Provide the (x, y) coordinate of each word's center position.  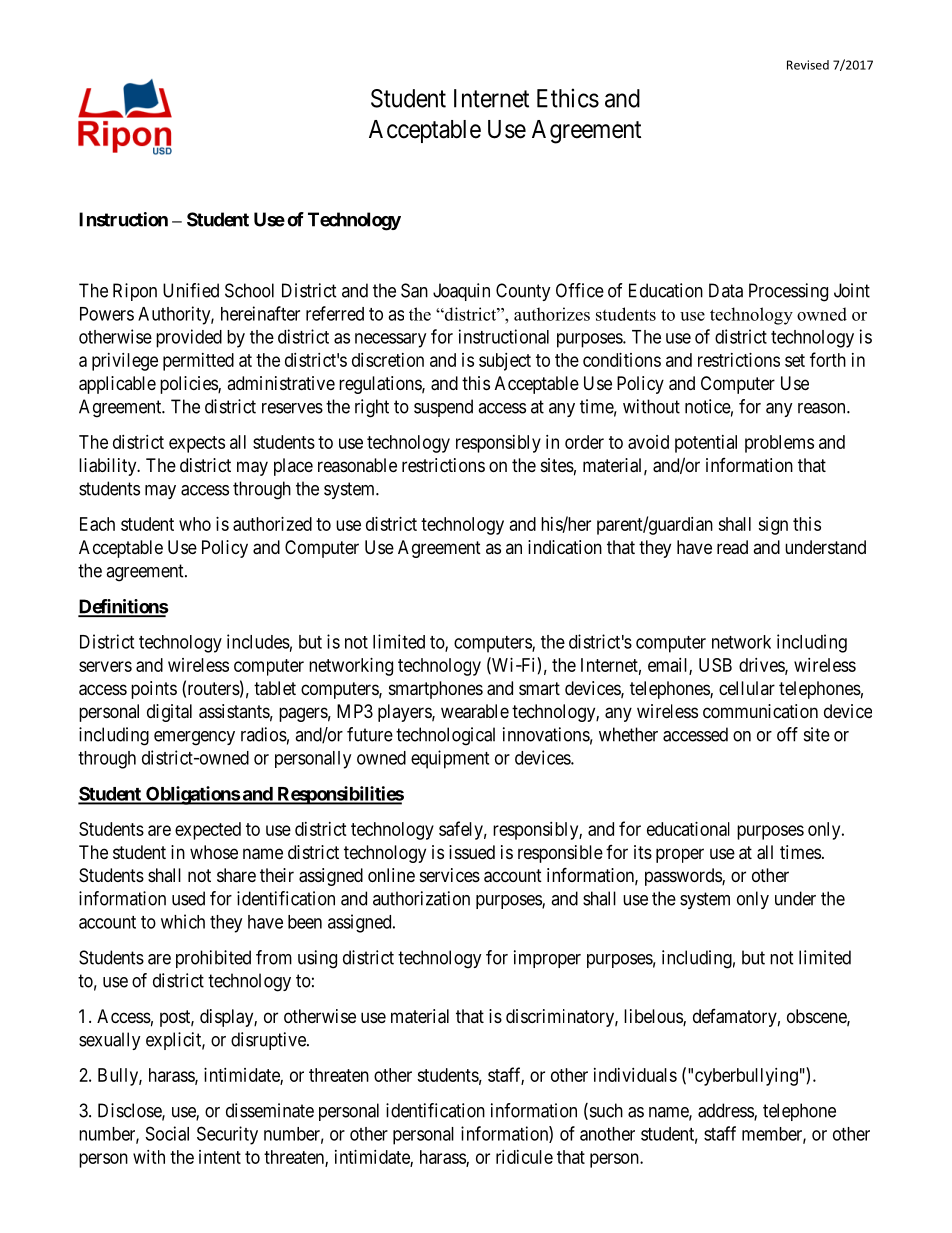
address (726, 1111)
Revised (808, 65)
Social (167, 1133)
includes (258, 641)
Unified (191, 290)
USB (715, 665)
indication (565, 547)
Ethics (568, 98)
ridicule (524, 1157)
